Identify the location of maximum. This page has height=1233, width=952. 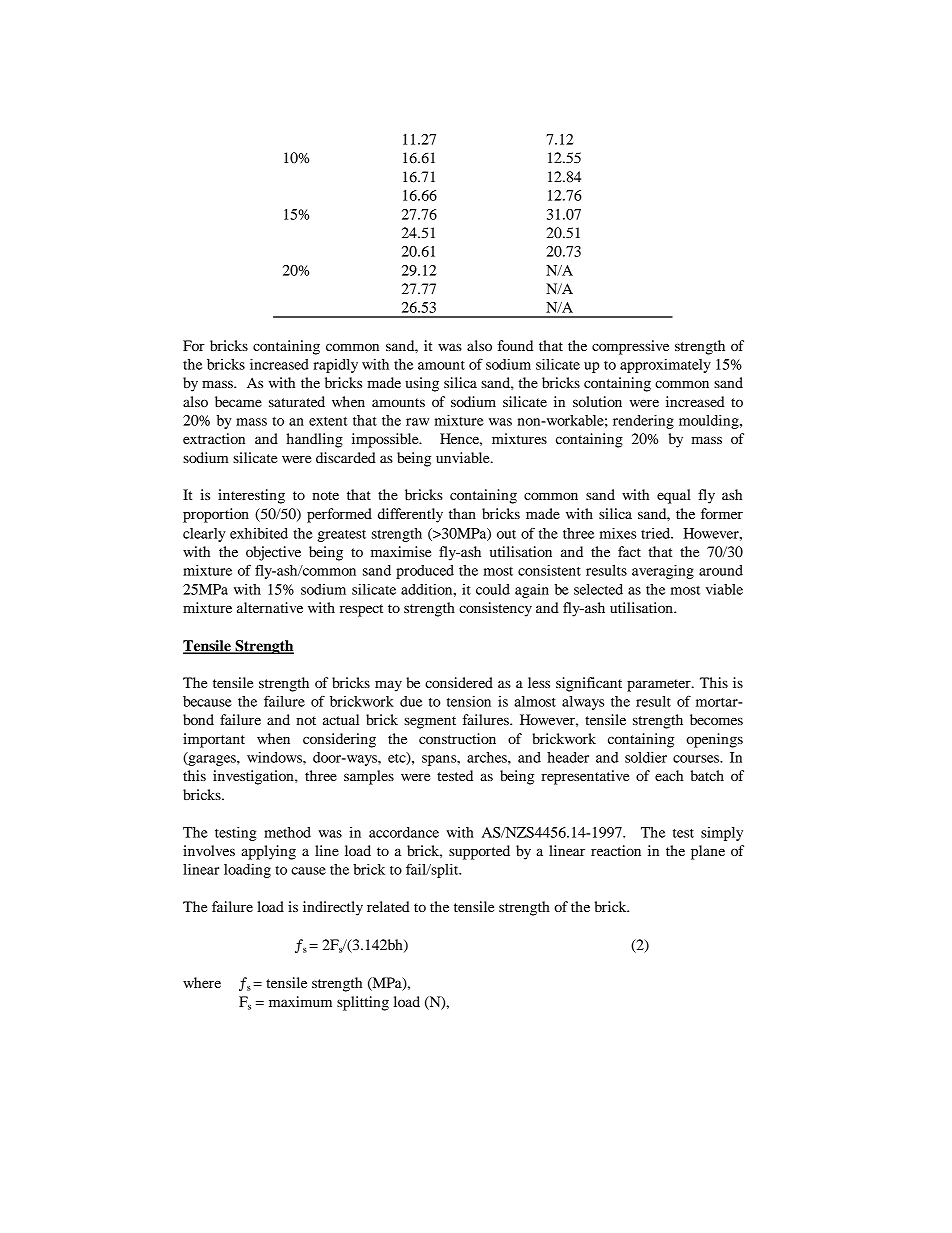
(300, 1001).
